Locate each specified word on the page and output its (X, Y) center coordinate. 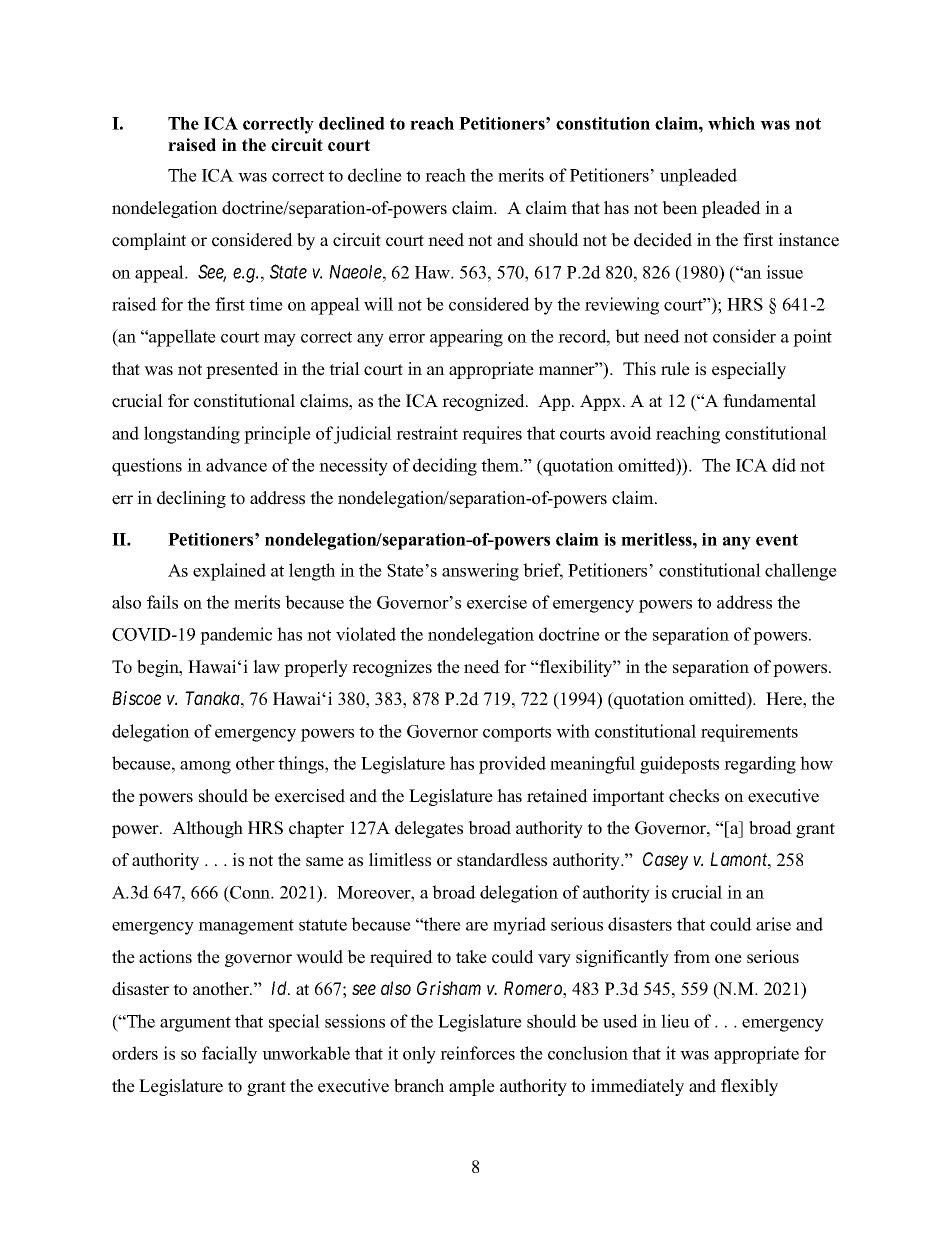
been (680, 208)
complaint (149, 241)
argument (195, 1024)
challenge (801, 572)
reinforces (477, 1053)
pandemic (236, 636)
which (731, 123)
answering (480, 572)
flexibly (749, 1087)
